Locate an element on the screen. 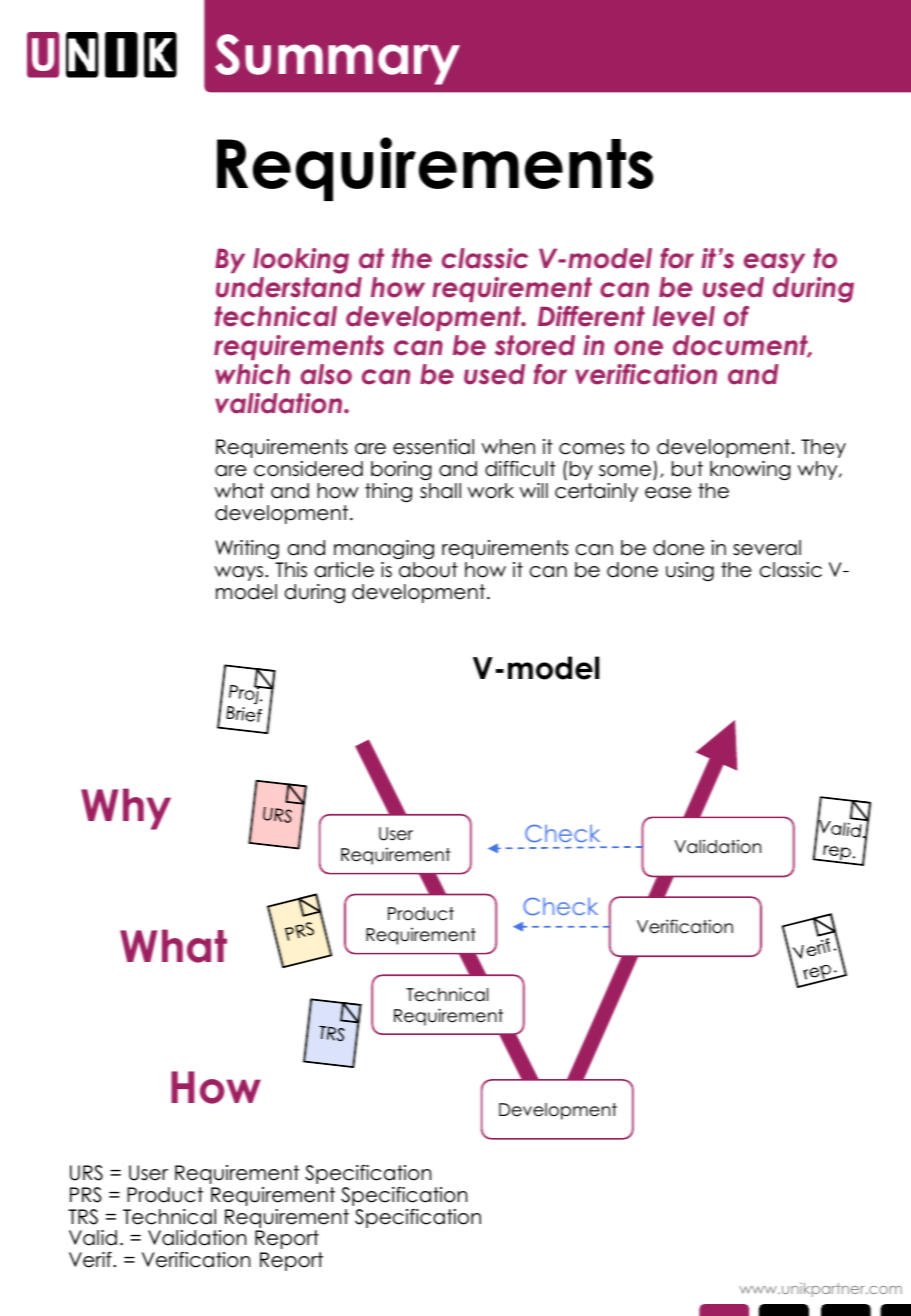  level is located at coordinates (684, 316).
